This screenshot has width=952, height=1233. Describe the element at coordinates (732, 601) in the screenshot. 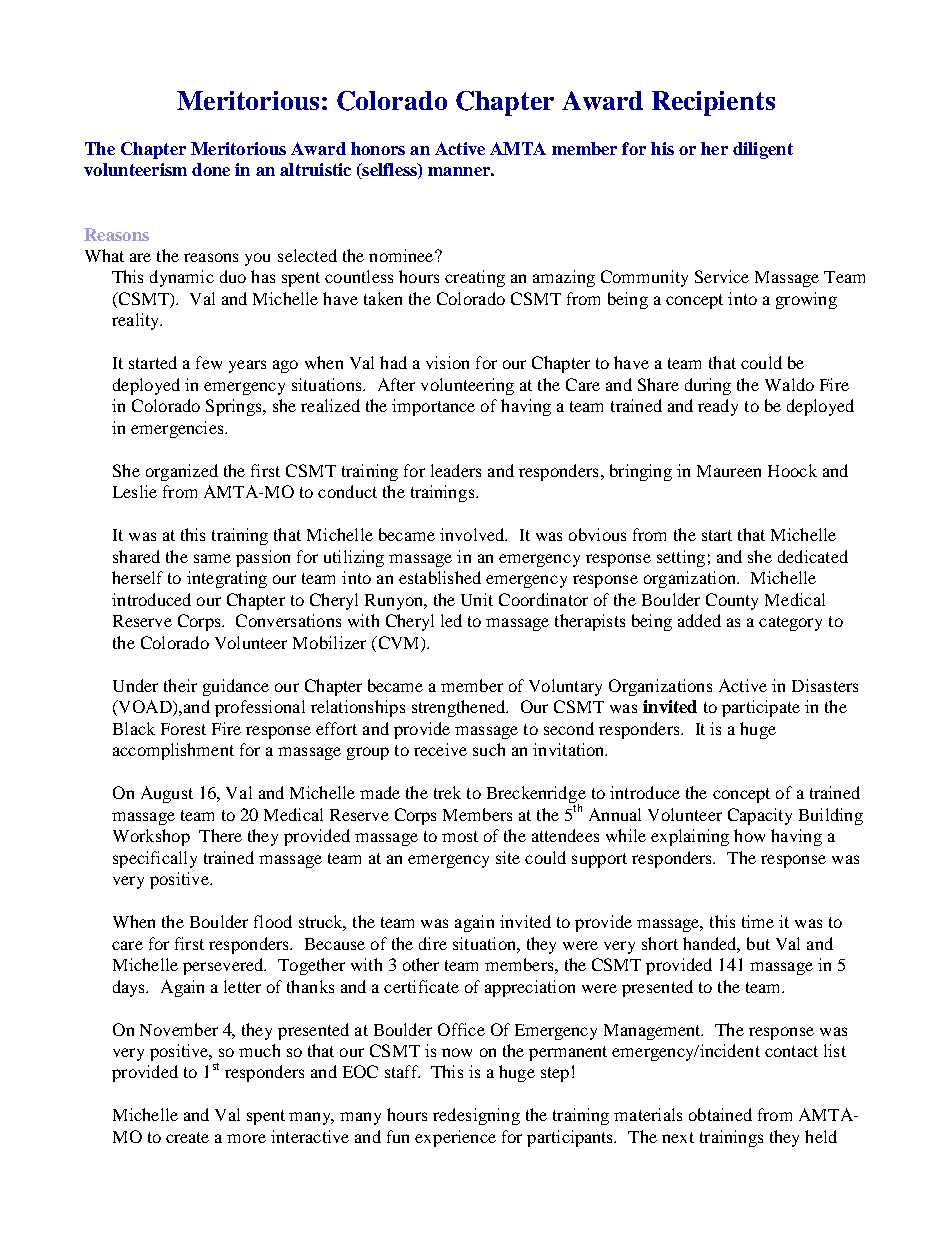

I see `County` at that location.
